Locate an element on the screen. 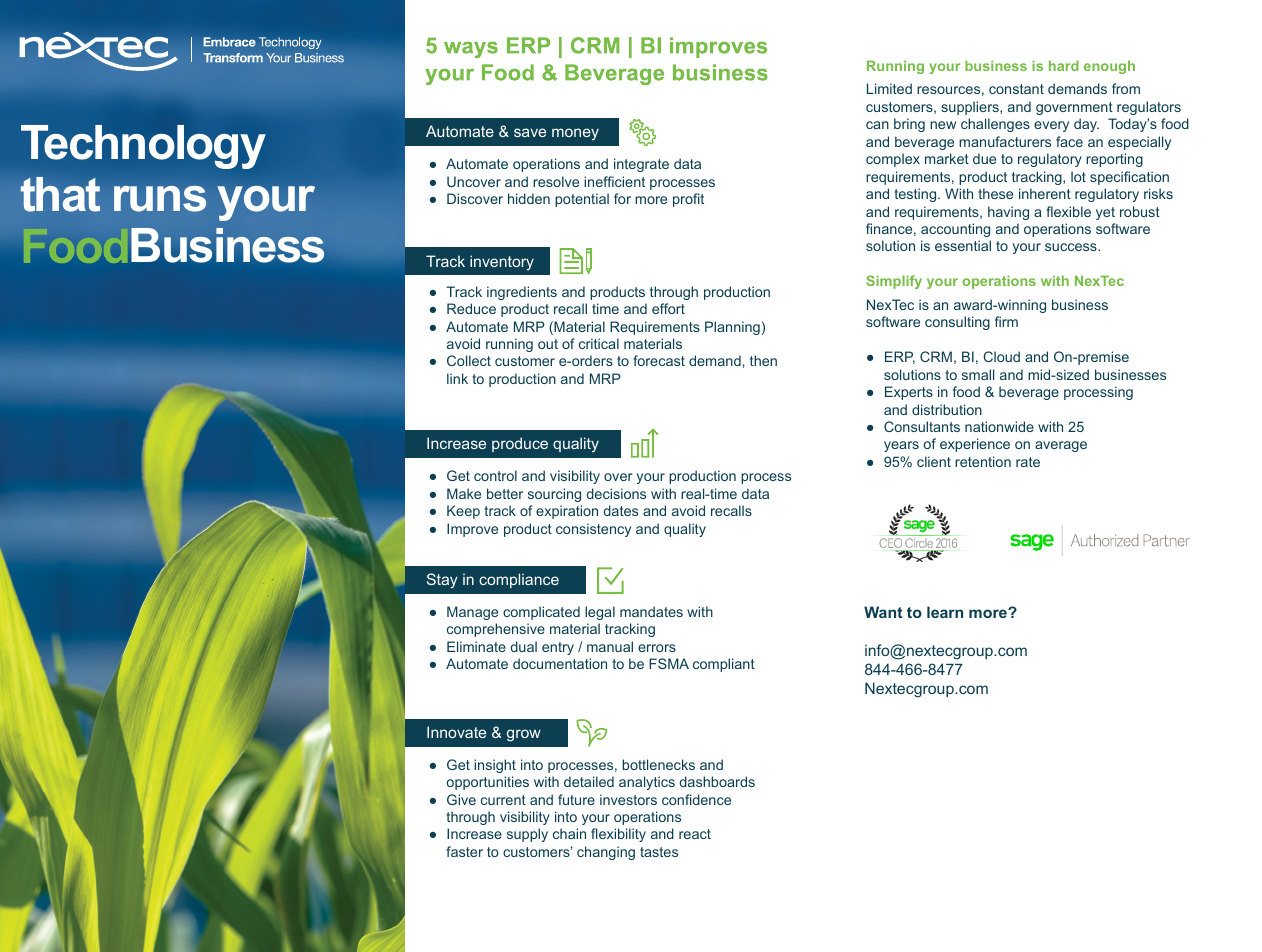  constant is located at coordinates (1016, 89).
